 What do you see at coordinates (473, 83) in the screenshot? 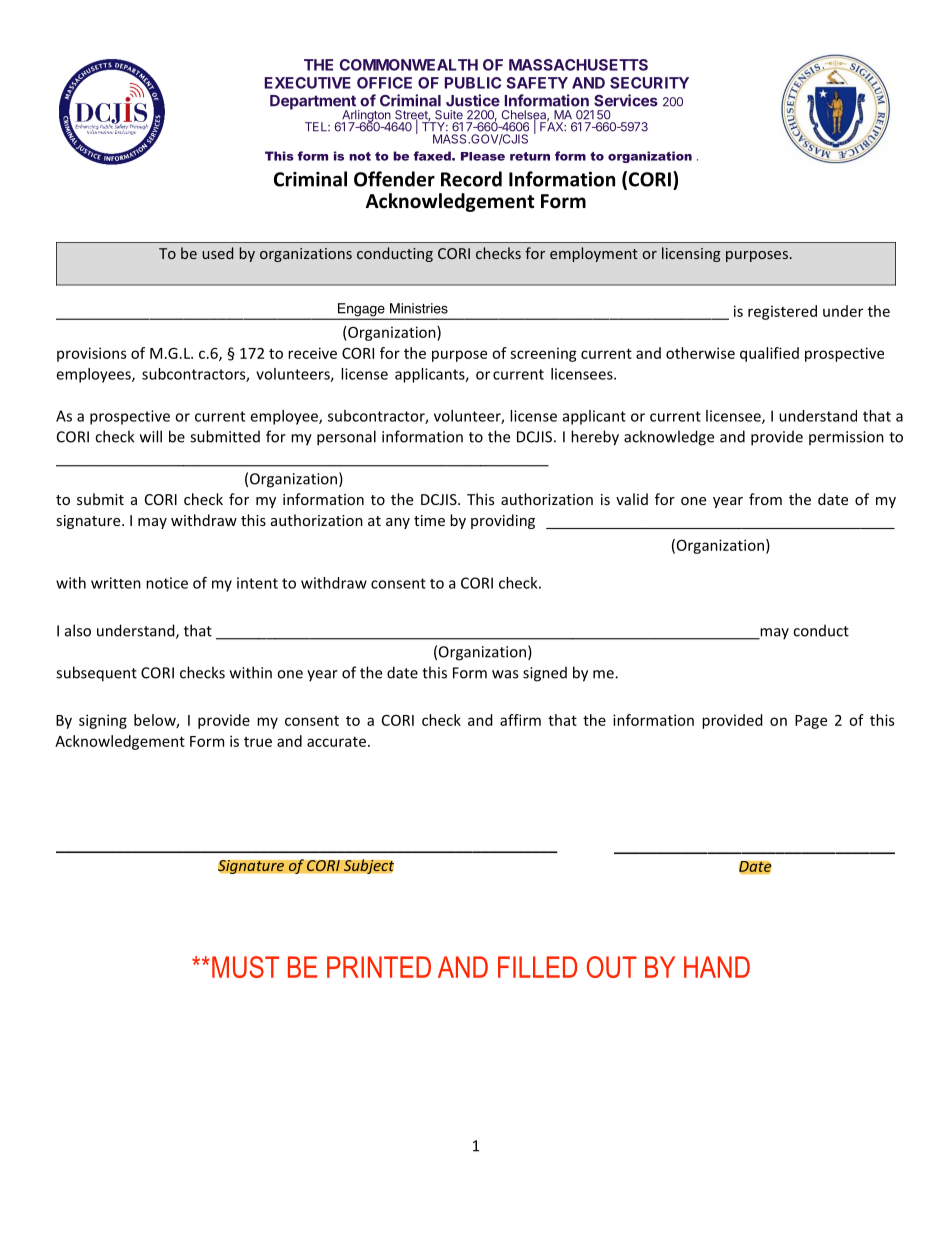
I see `PUBLIC` at bounding box center [473, 83].
